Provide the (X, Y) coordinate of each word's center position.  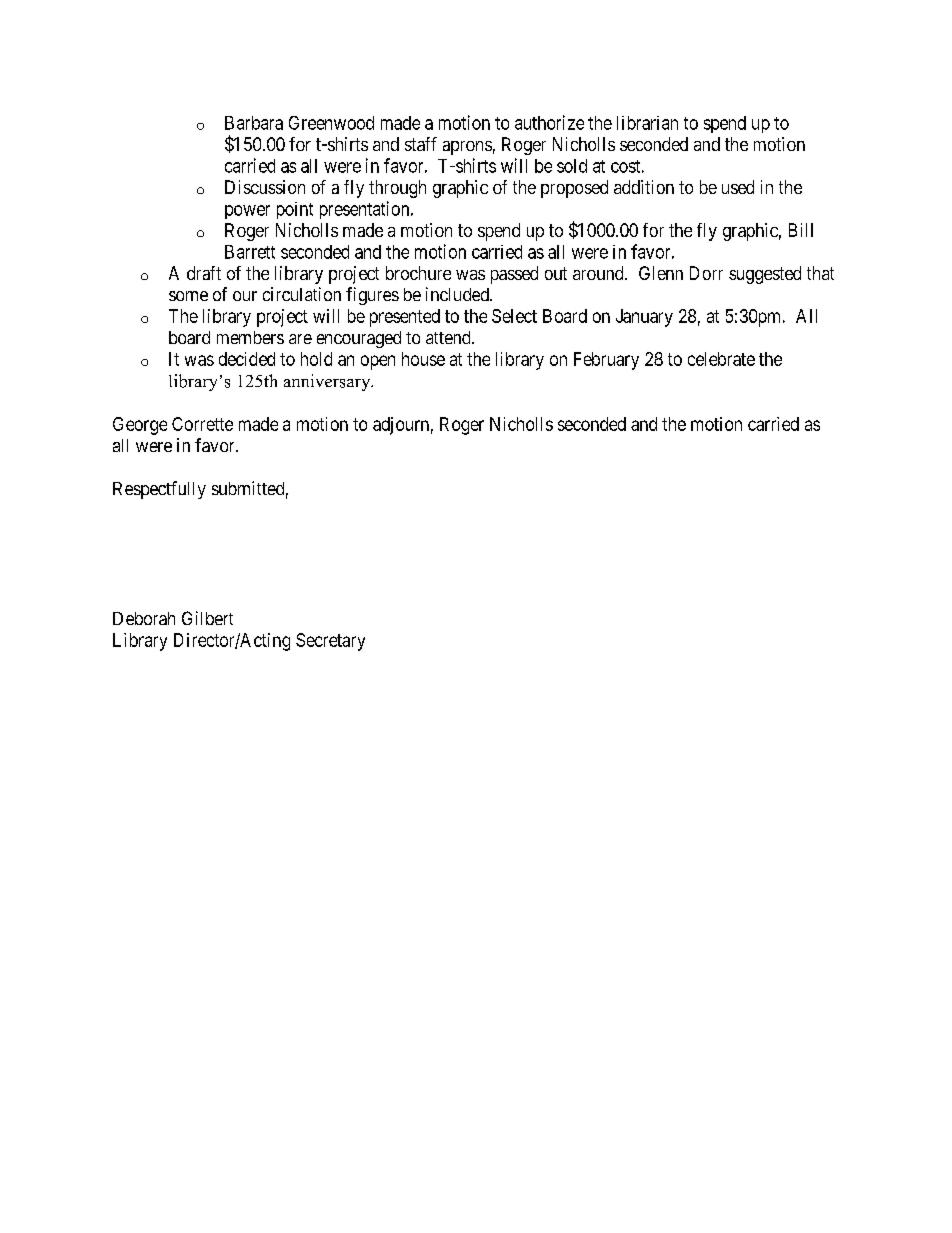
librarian (647, 123)
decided (247, 359)
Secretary (330, 642)
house (423, 359)
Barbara (254, 123)
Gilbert (207, 618)
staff (421, 144)
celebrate (721, 359)
